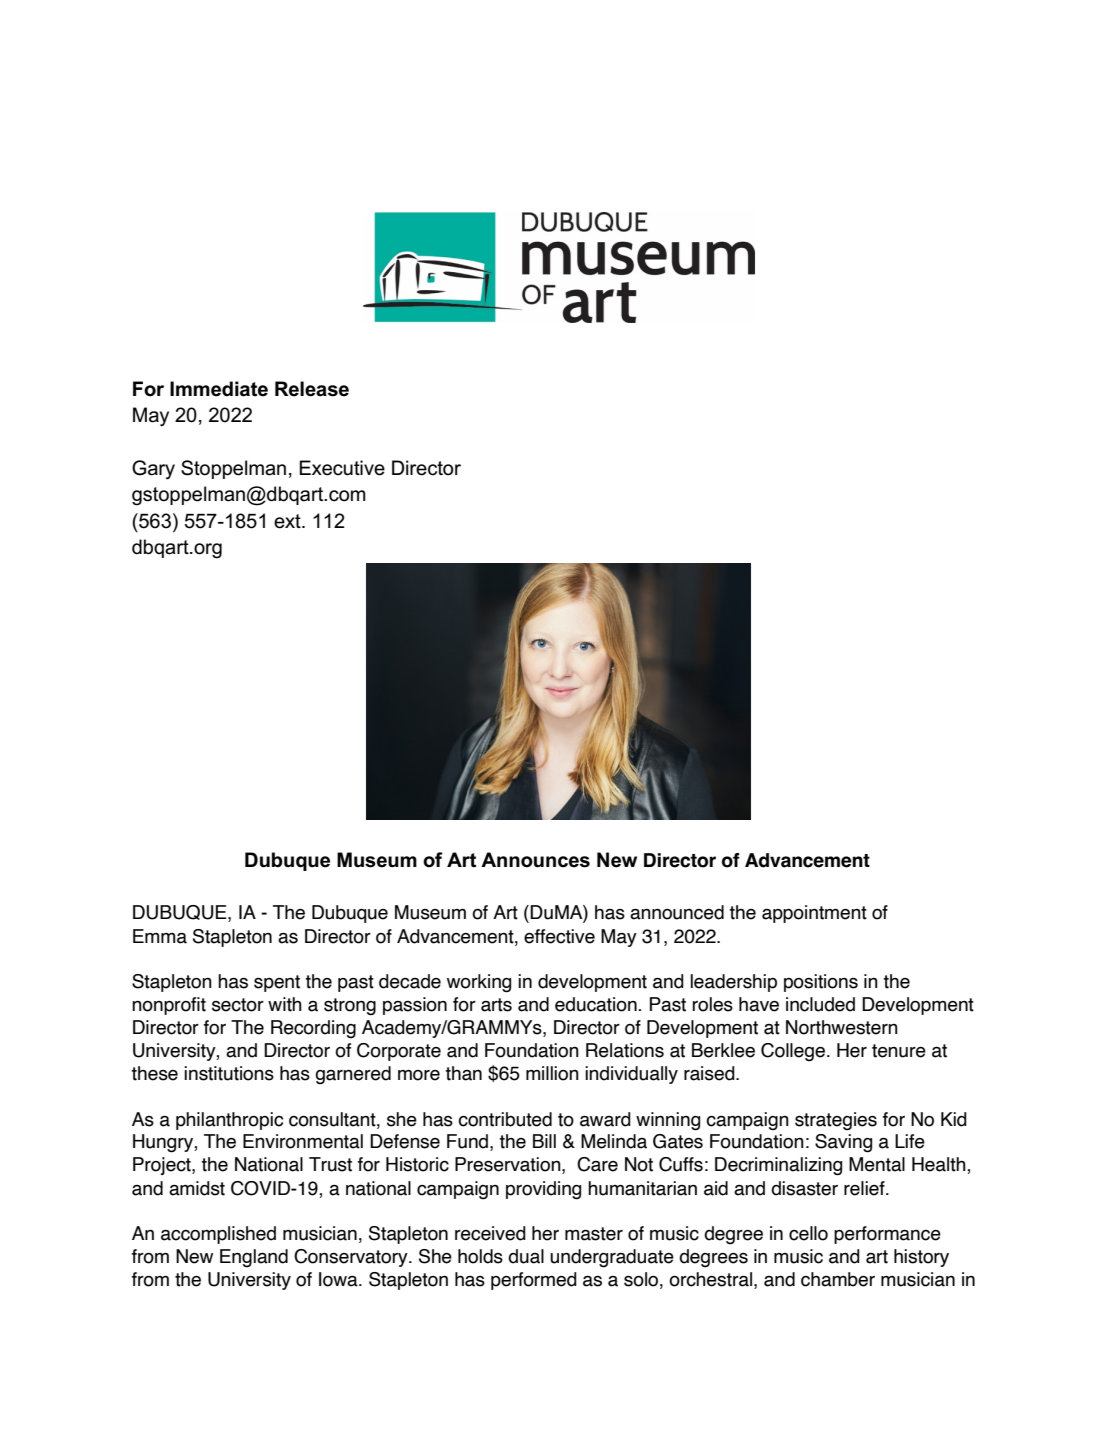 This page has height=1439, width=1112. I want to click on Executive, so click(342, 468).
